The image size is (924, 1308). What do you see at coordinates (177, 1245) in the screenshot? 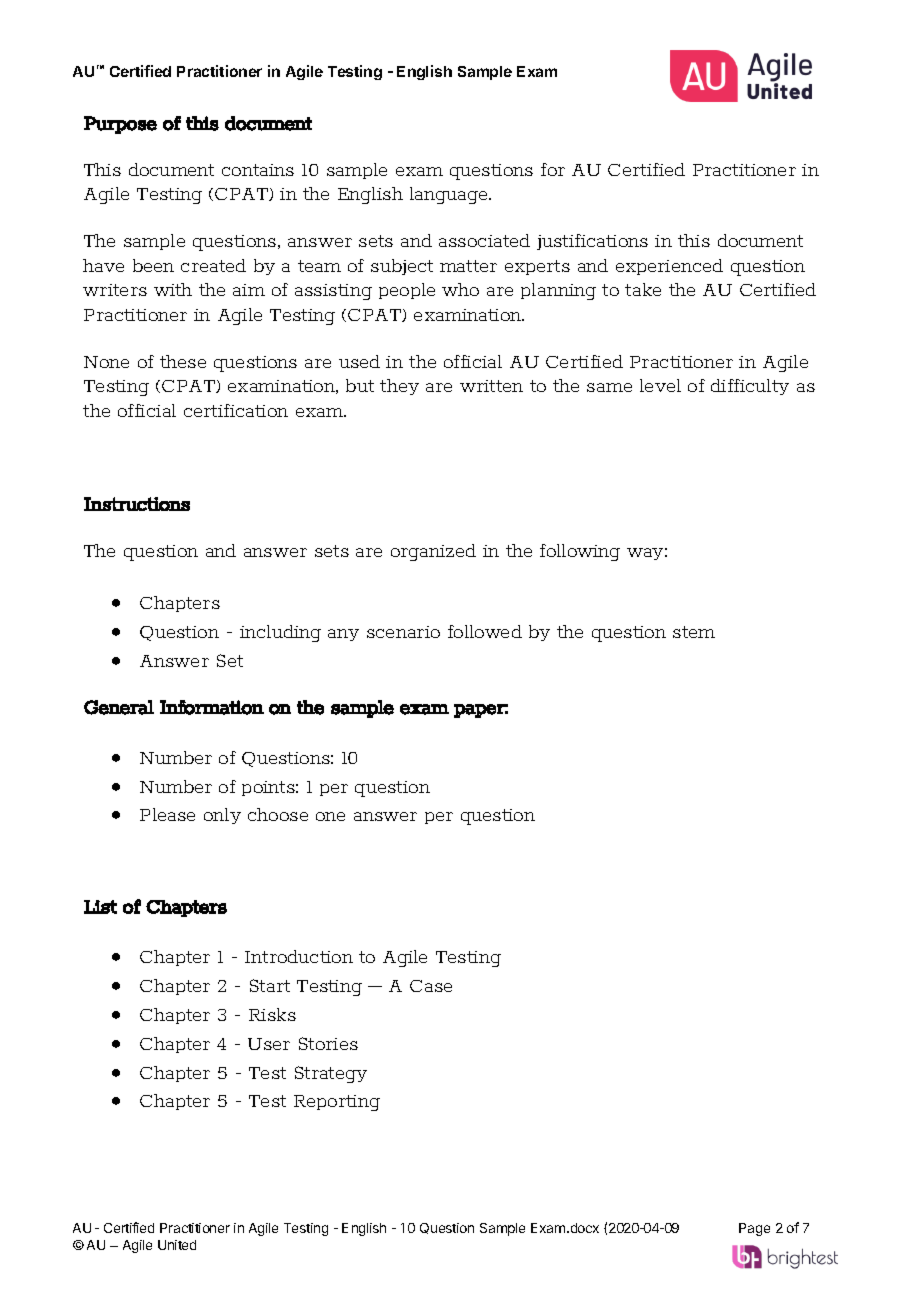
I see `United` at bounding box center [177, 1245].
